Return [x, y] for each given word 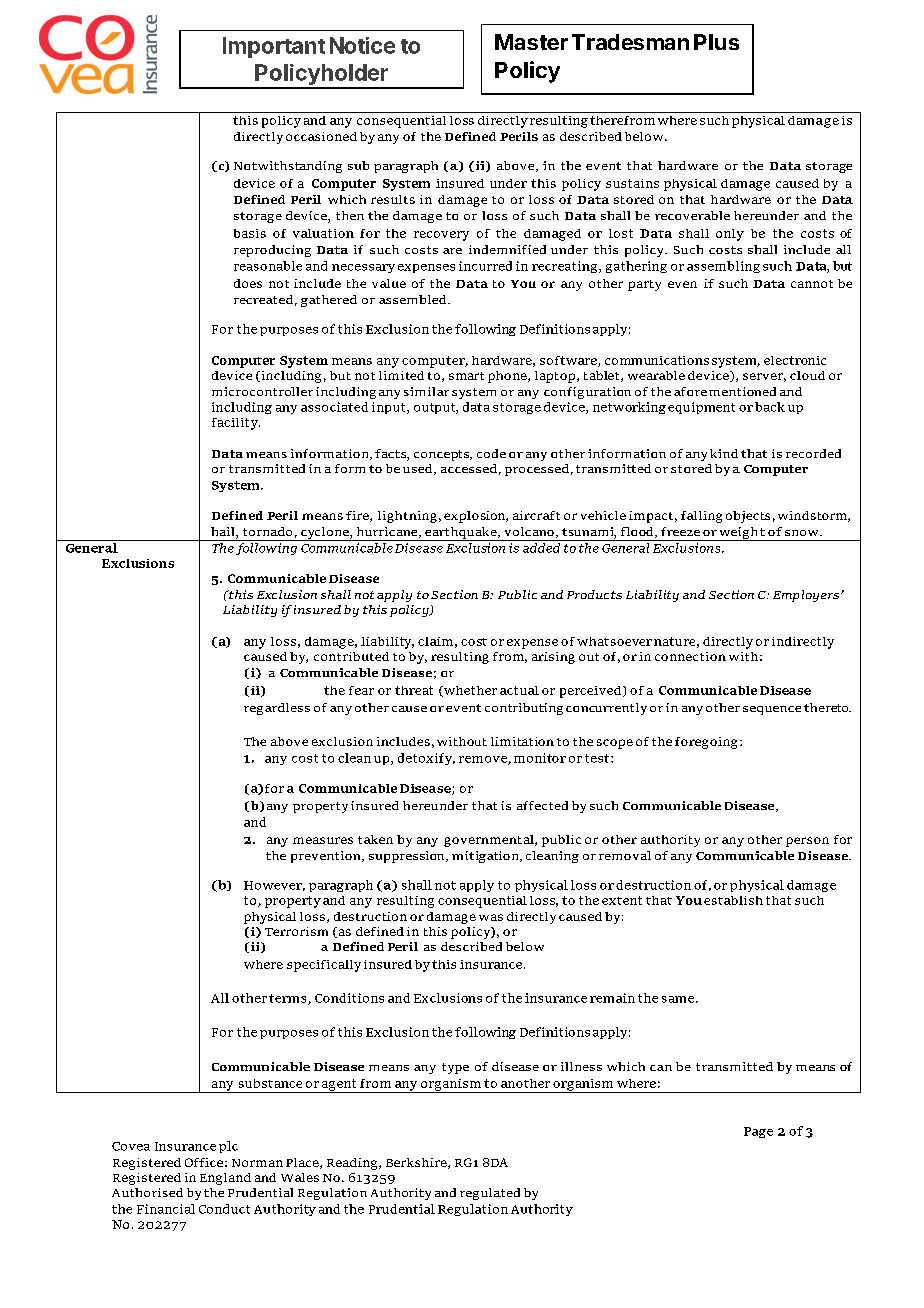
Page [758, 1132]
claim [435, 641]
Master [531, 42]
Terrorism [296, 931]
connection [690, 656]
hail [224, 533]
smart [466, 376]
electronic [795, 360]
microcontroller [262, 391]
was [491, 917]
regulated [490, 1194]
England [225, 1179]
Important [274, 47]
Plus [716, 42]
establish [733, 900]
